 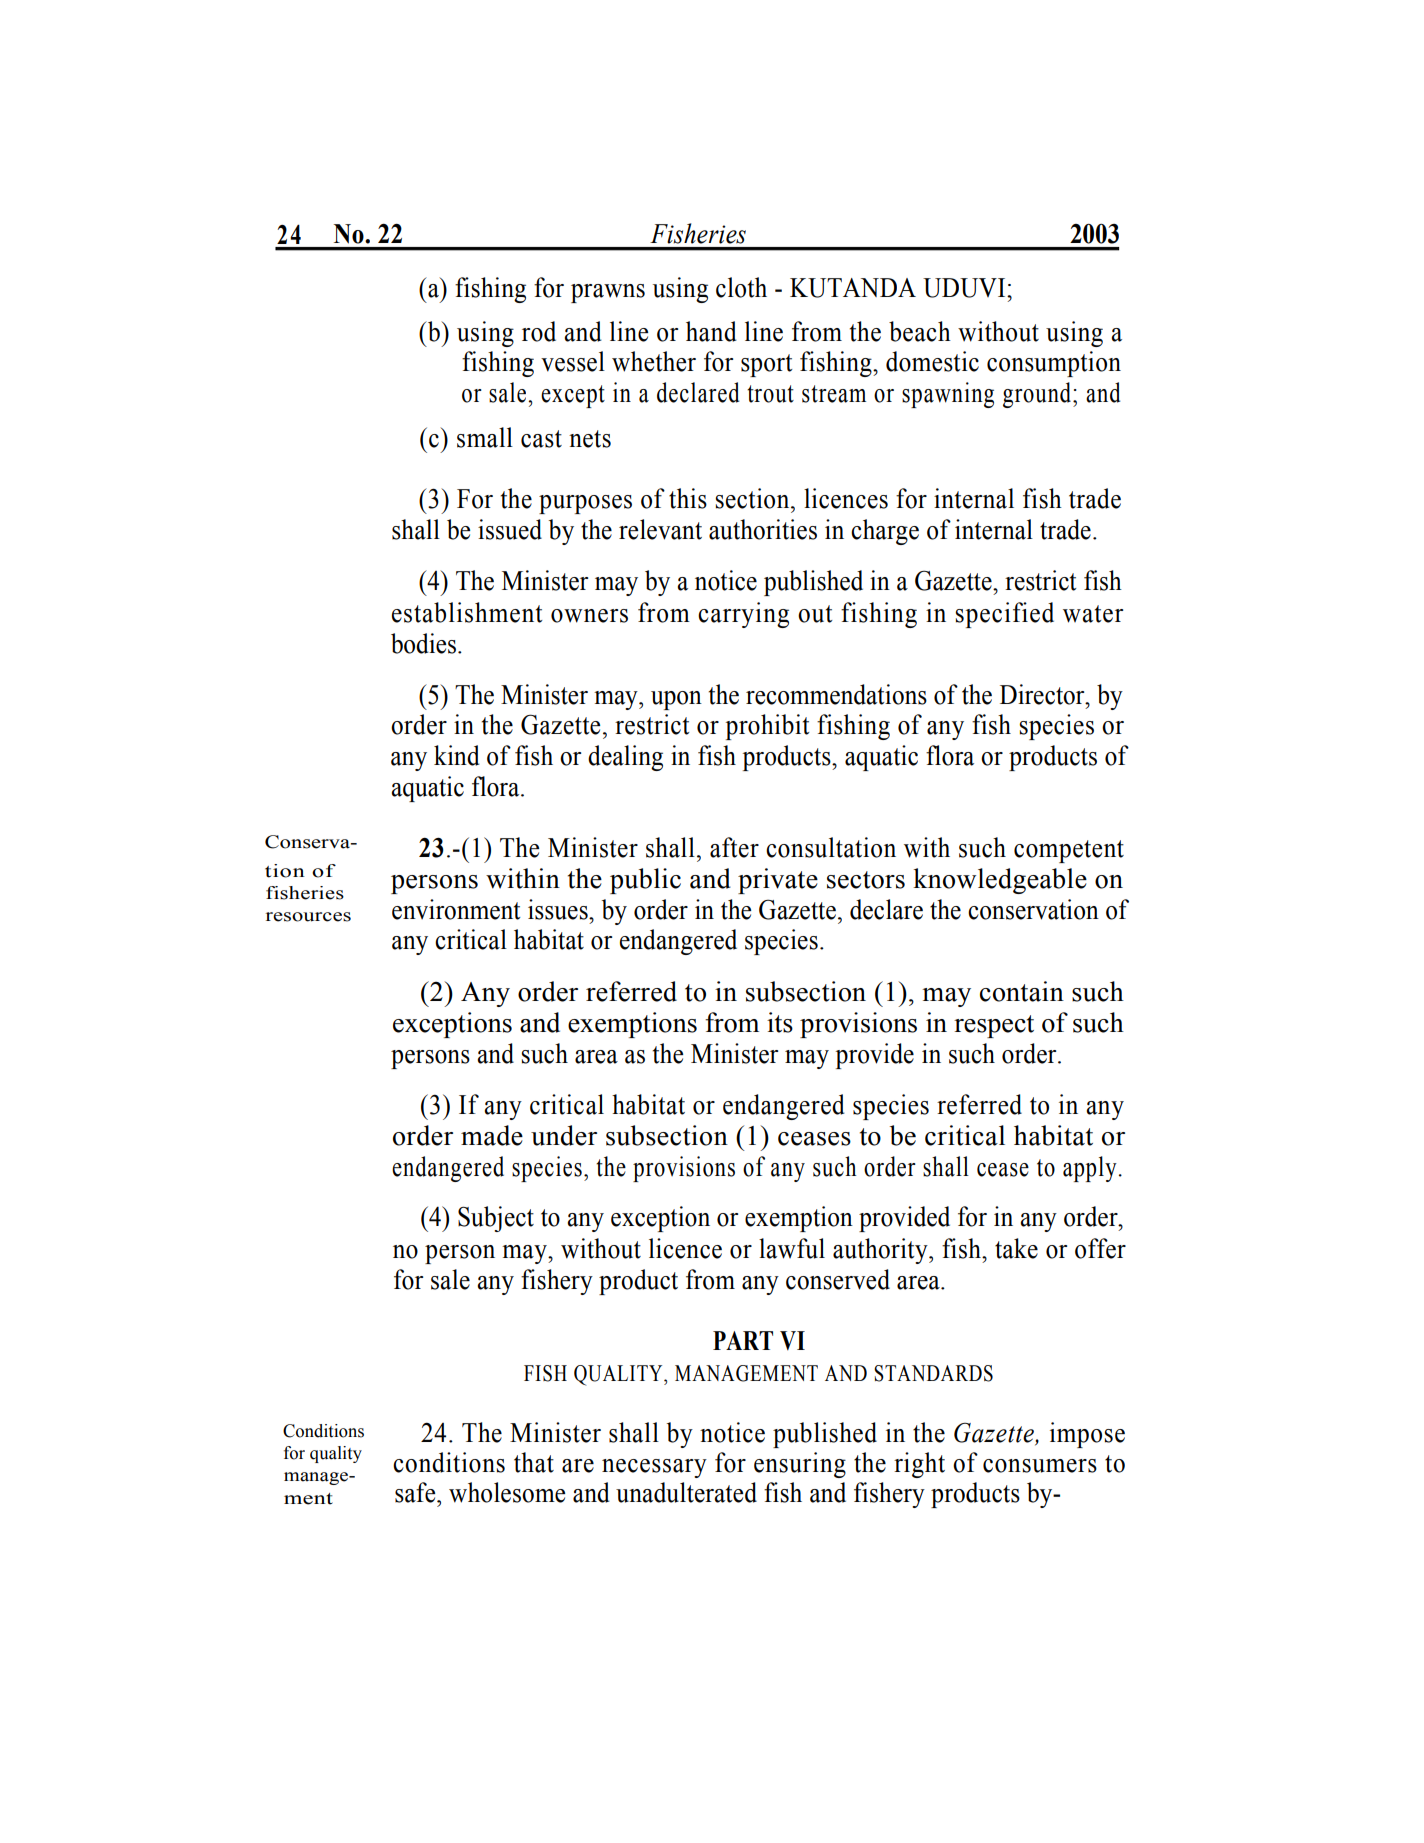 What do you see at coordinates (920, 331) in the screenshot?
I see `beach` at bounding box center [920, 331].
